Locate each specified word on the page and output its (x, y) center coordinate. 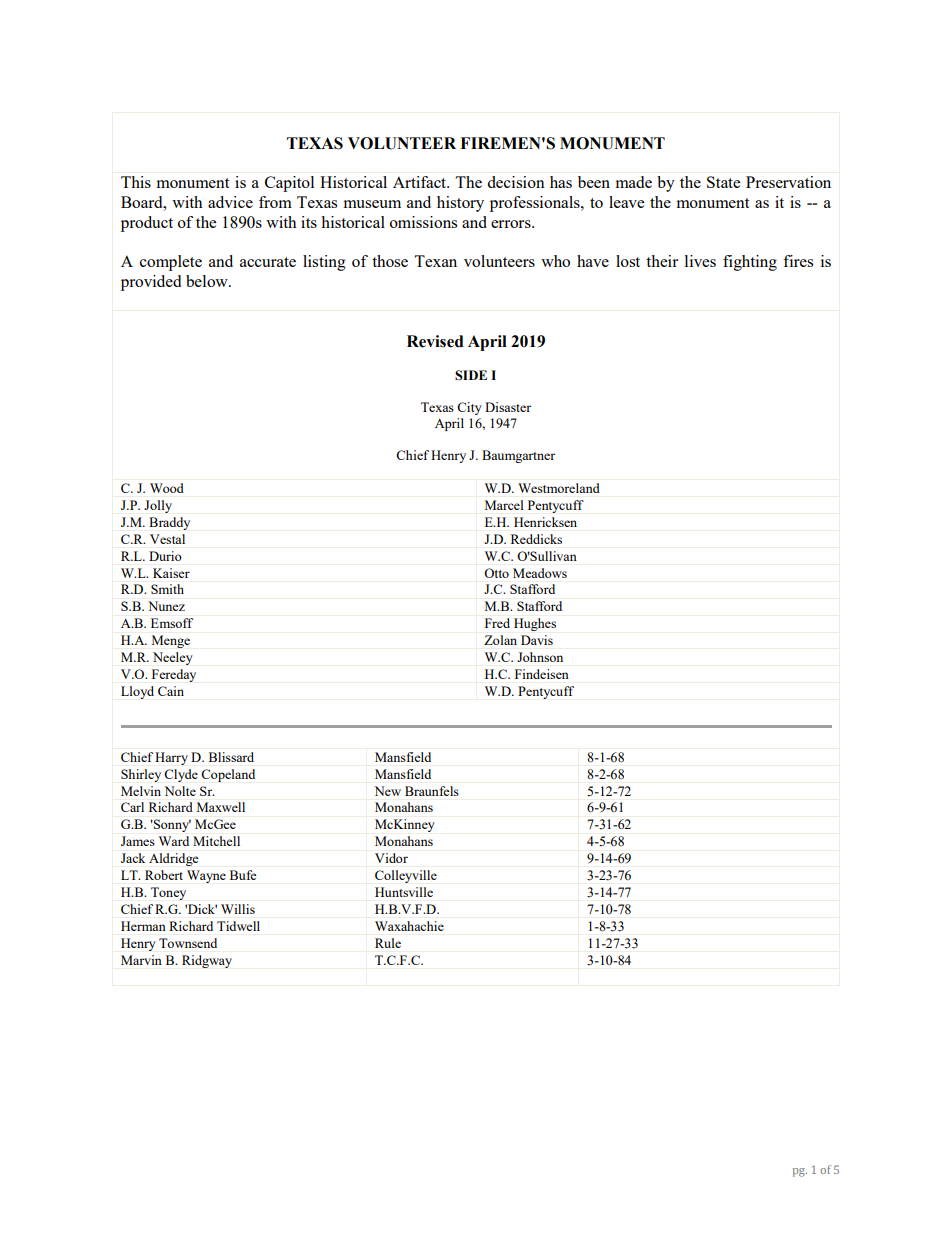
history (460, 204)
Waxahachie (409, 926)
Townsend (188, 943)
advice (230, 202)
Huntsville (404, 892)
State (723, 182)
